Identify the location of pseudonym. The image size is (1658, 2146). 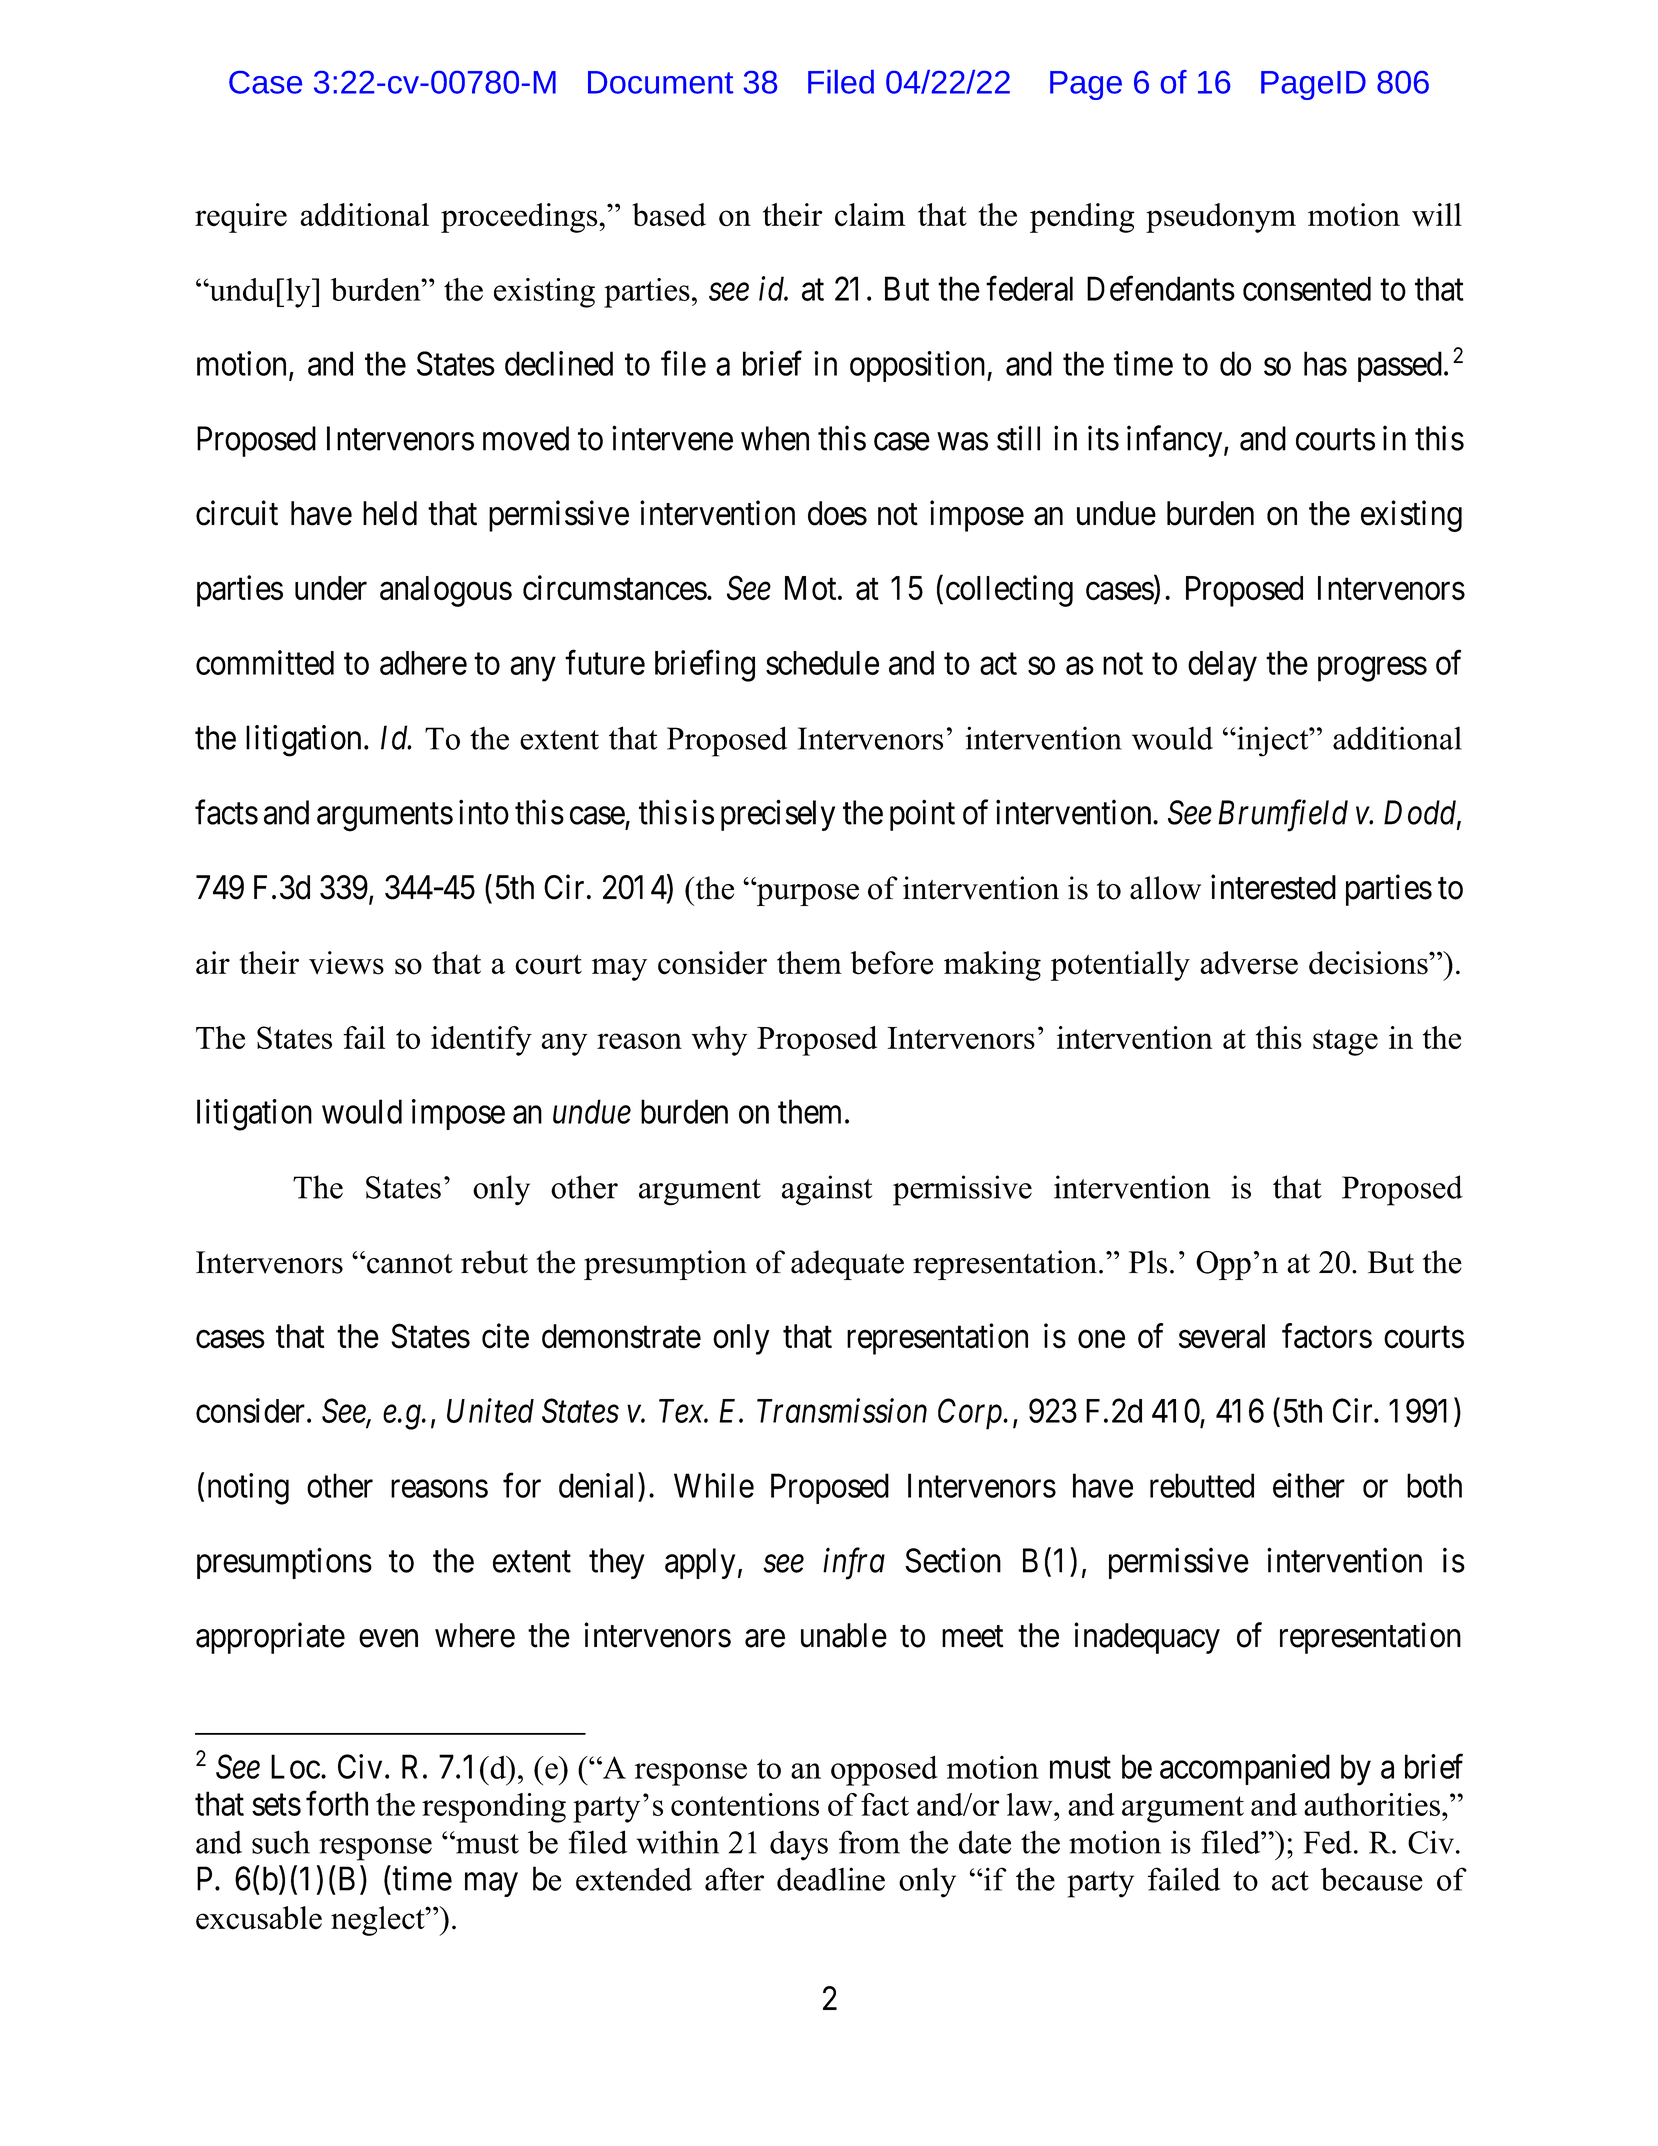
(1221, 218).
